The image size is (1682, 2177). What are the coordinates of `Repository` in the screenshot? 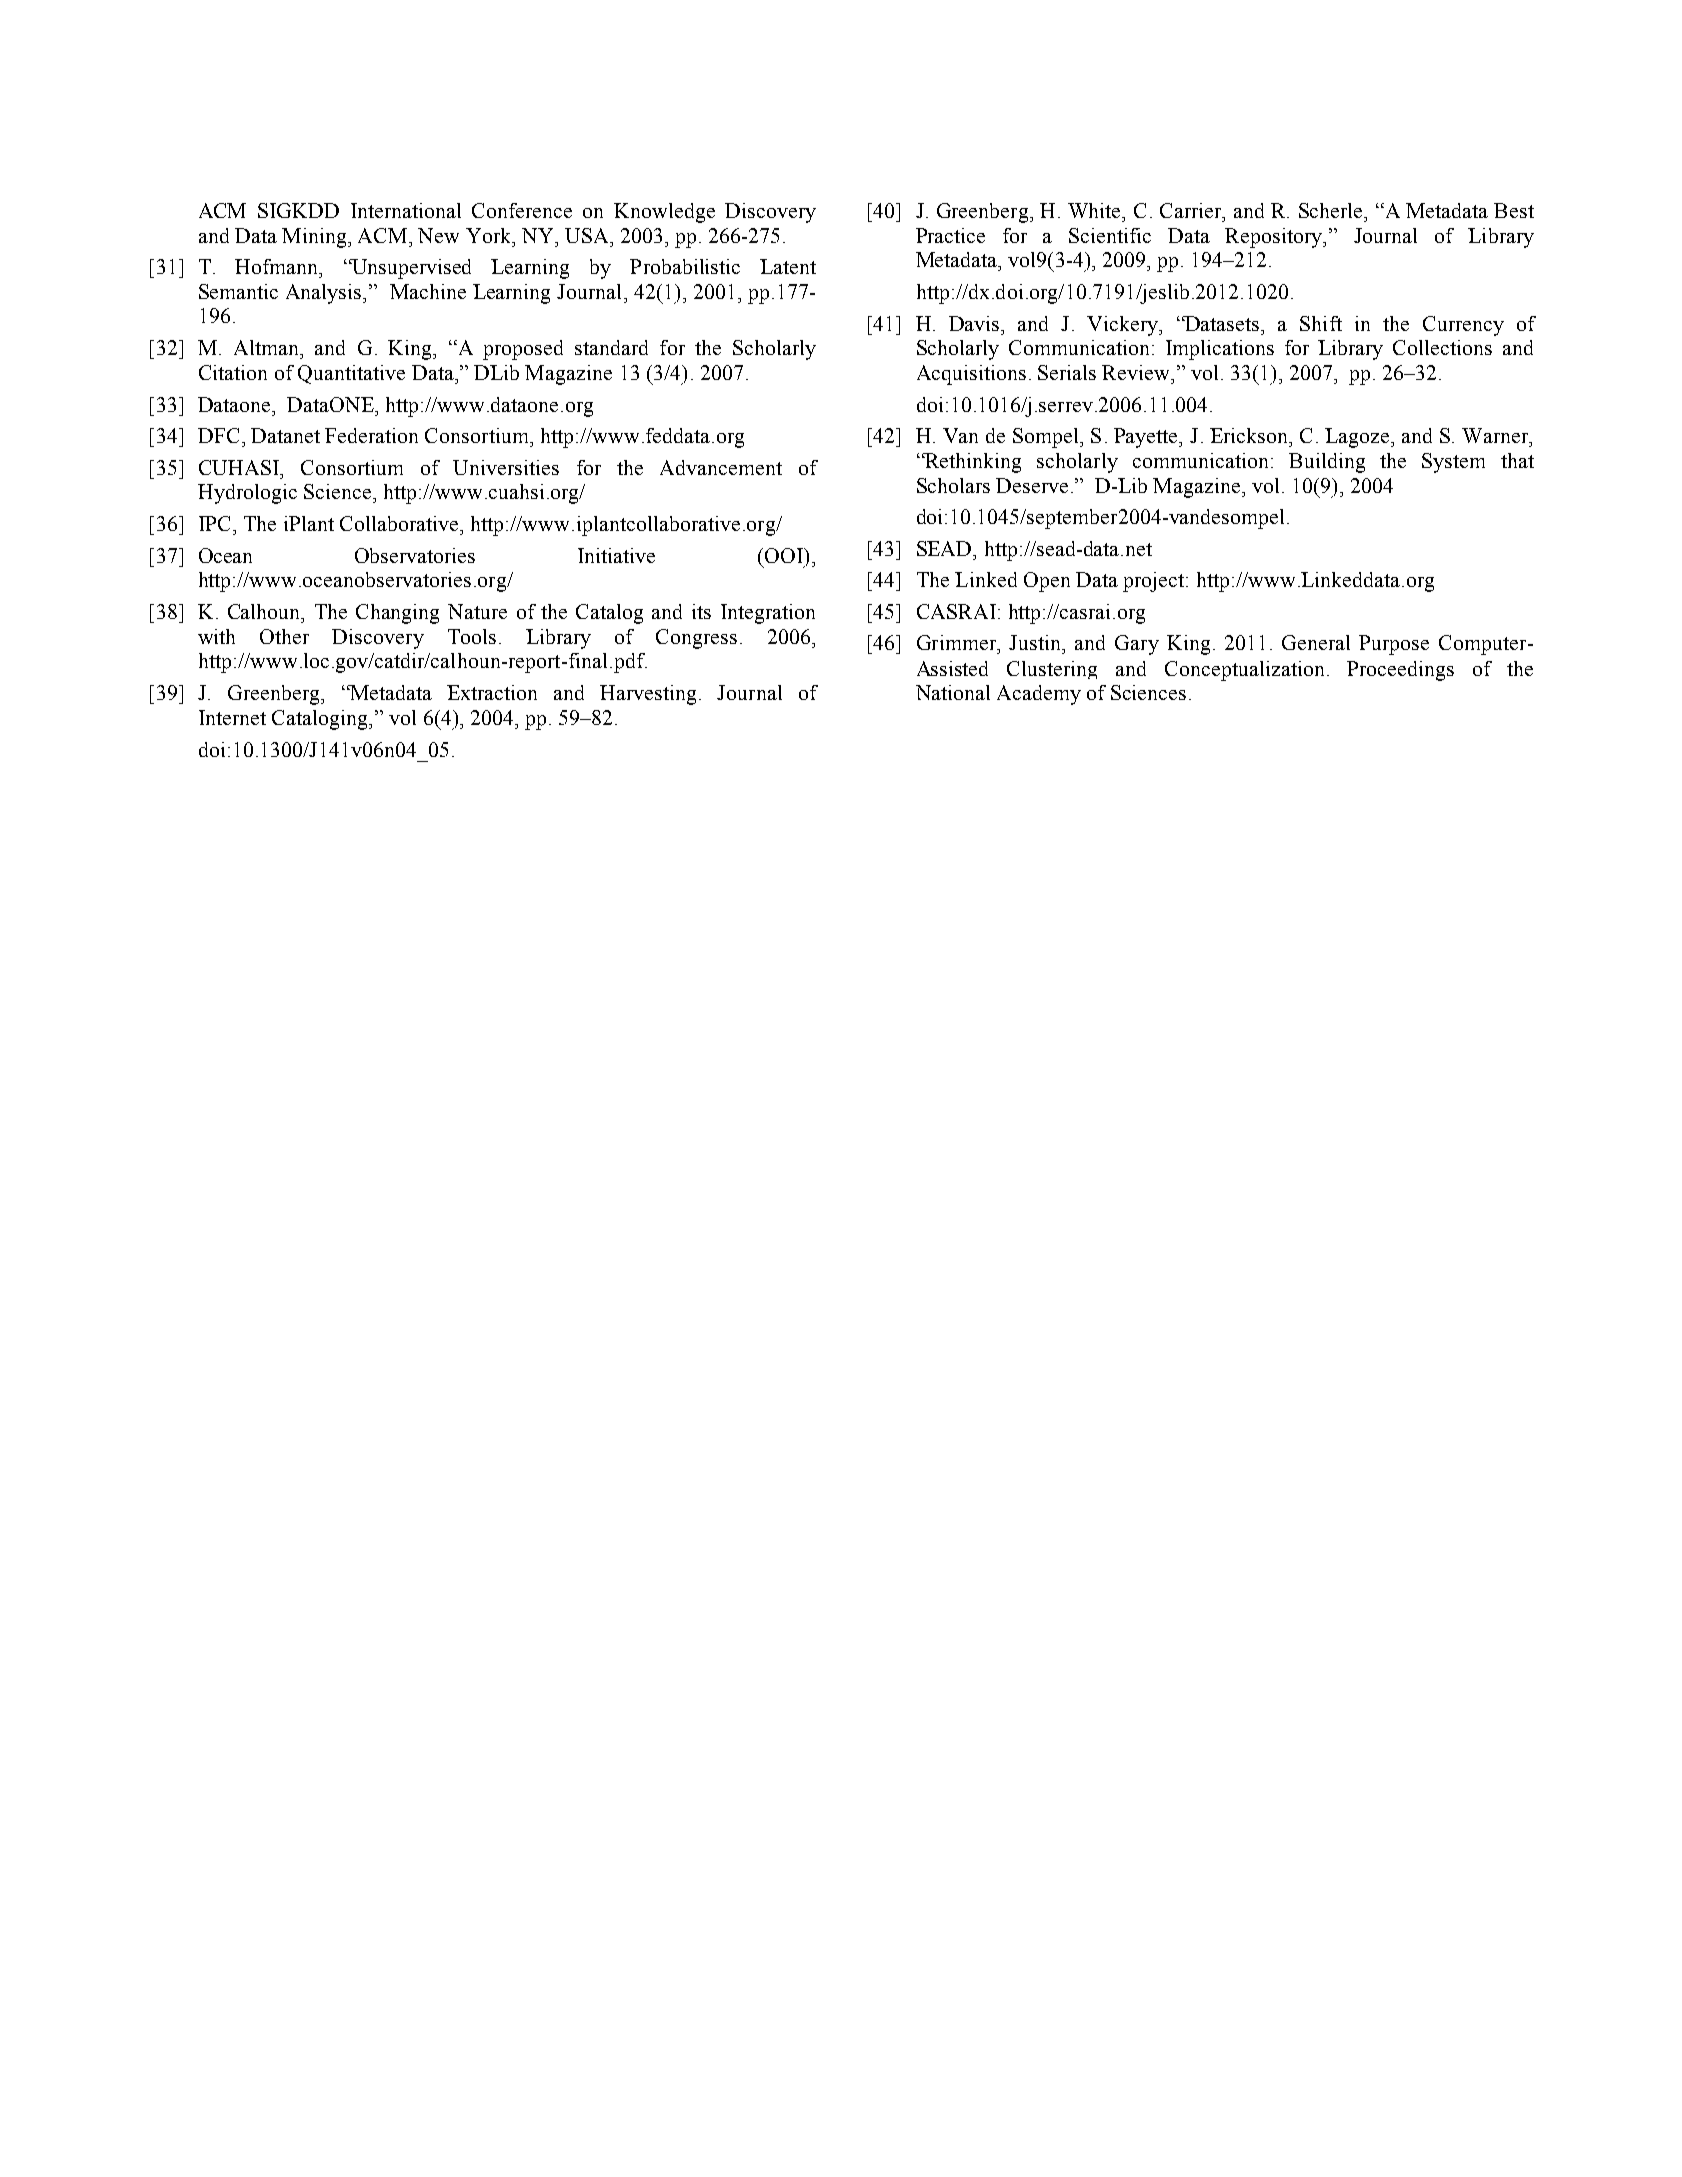 It's located at (1275, 238).
